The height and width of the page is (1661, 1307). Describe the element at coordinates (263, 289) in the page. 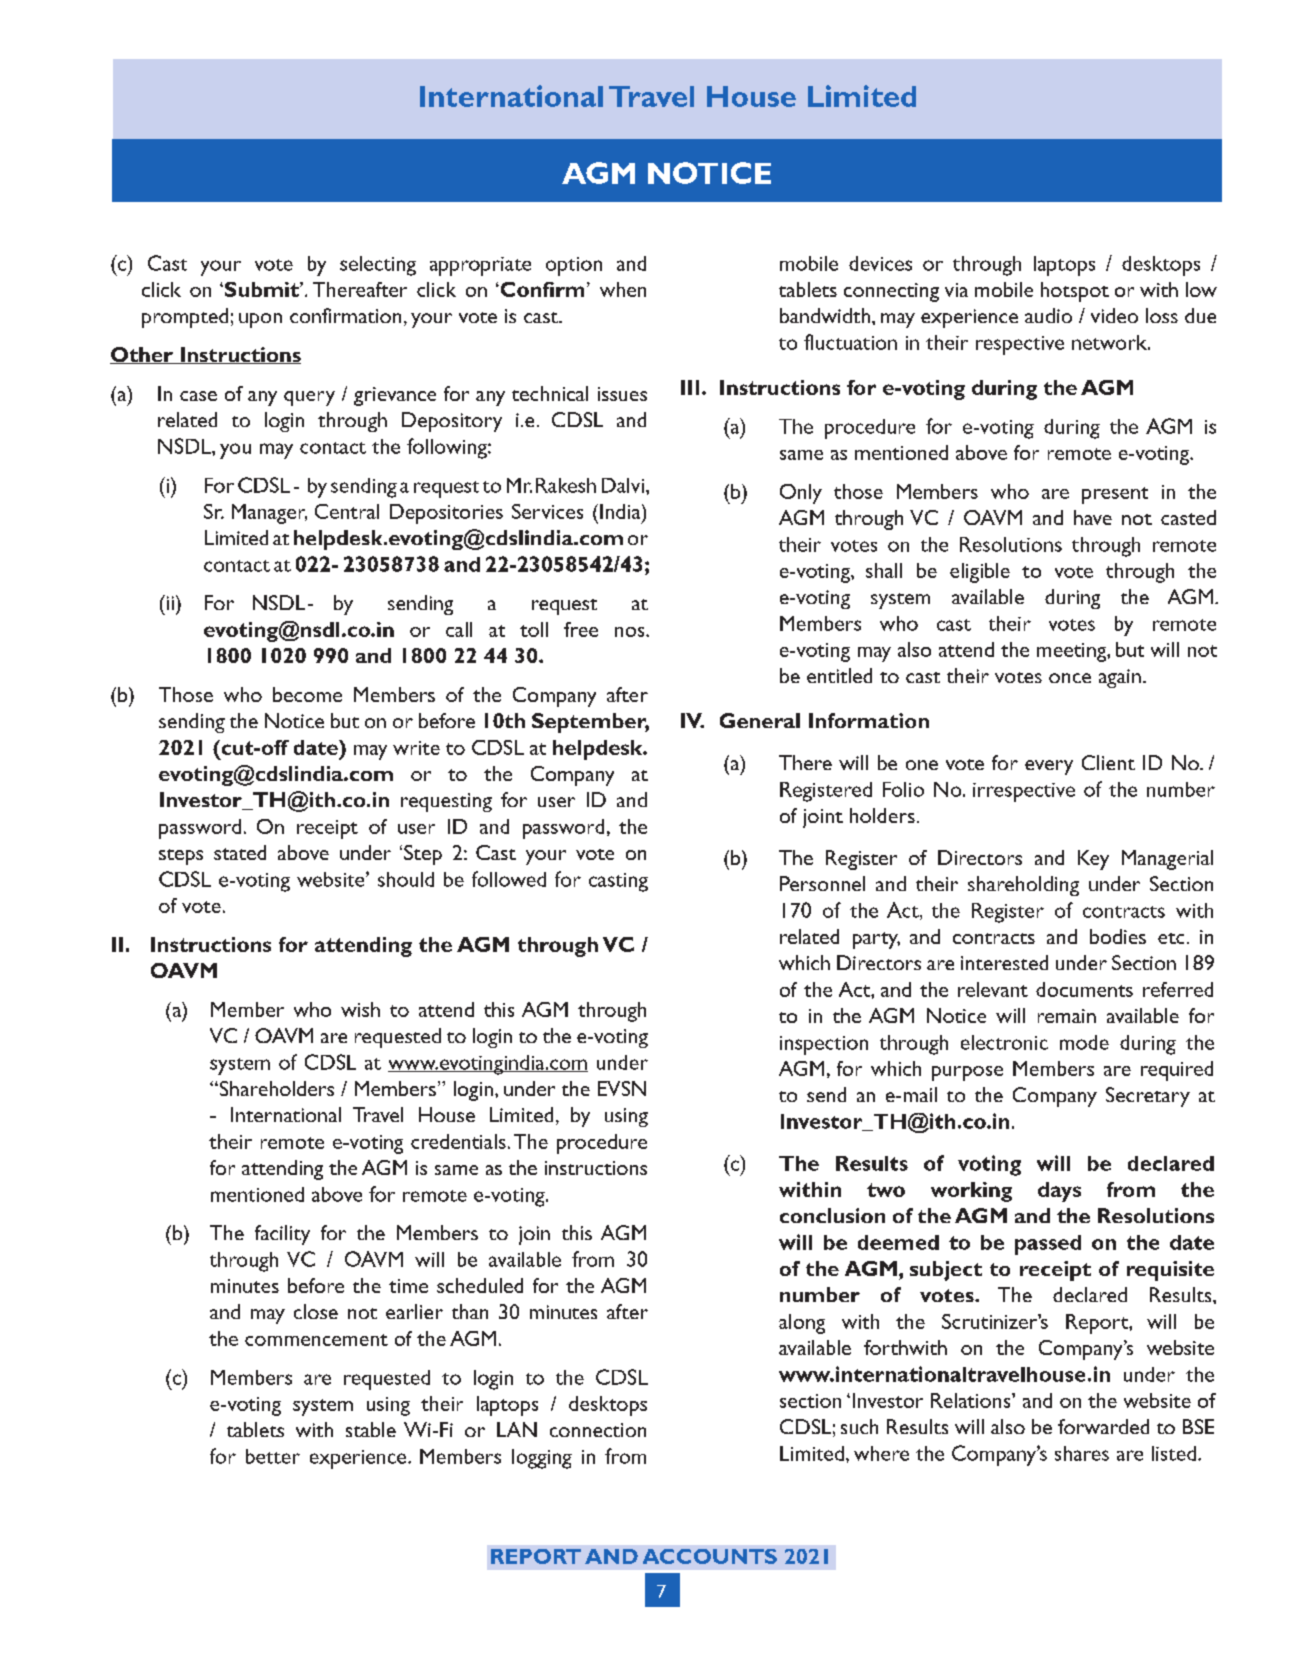

I see `Submit` at that location.
